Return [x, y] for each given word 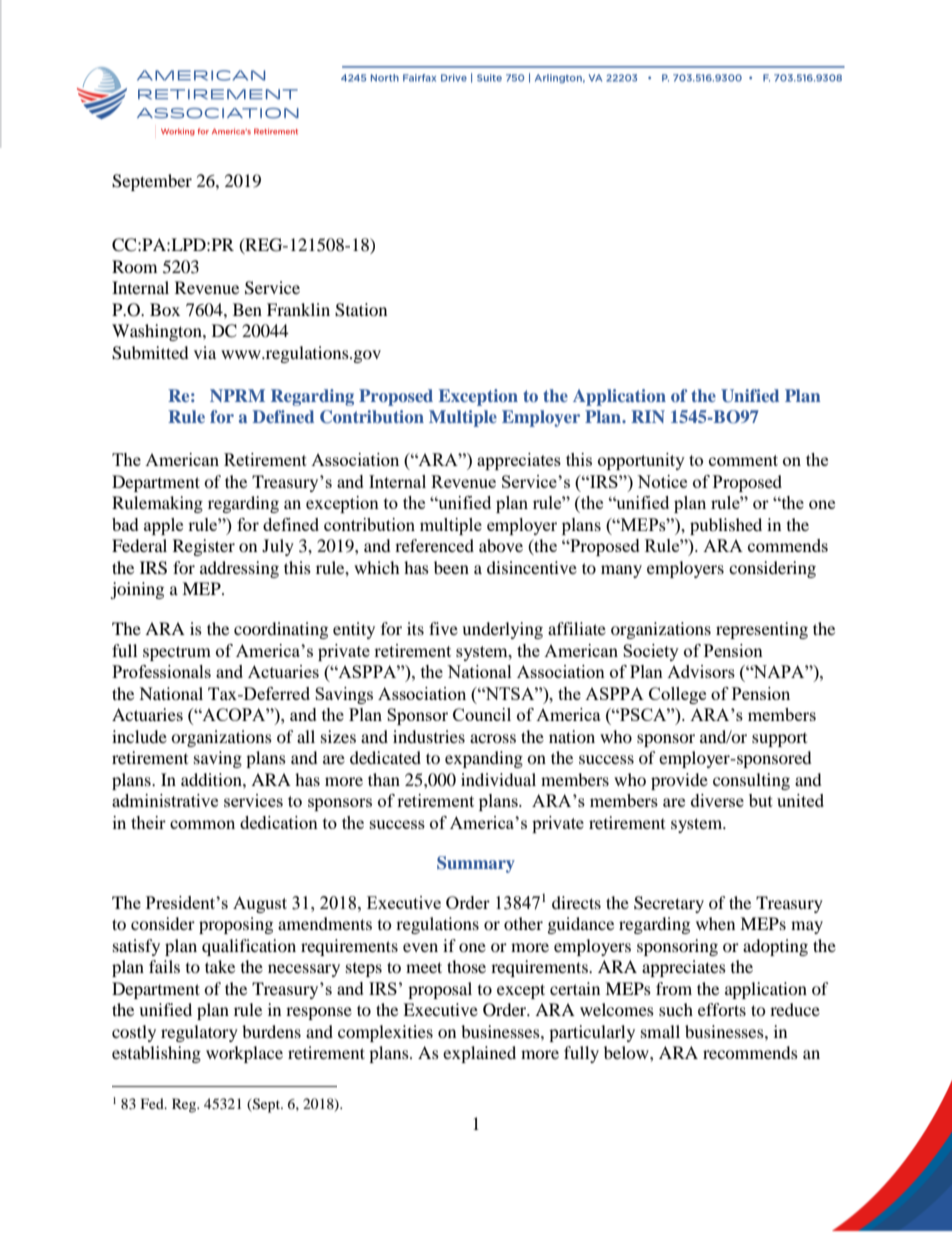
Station [361, 310]
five [443, 628]
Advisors [701, 671]
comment [743, 460]
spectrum [177, 653]
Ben [247, 309]
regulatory [199, 1033]
